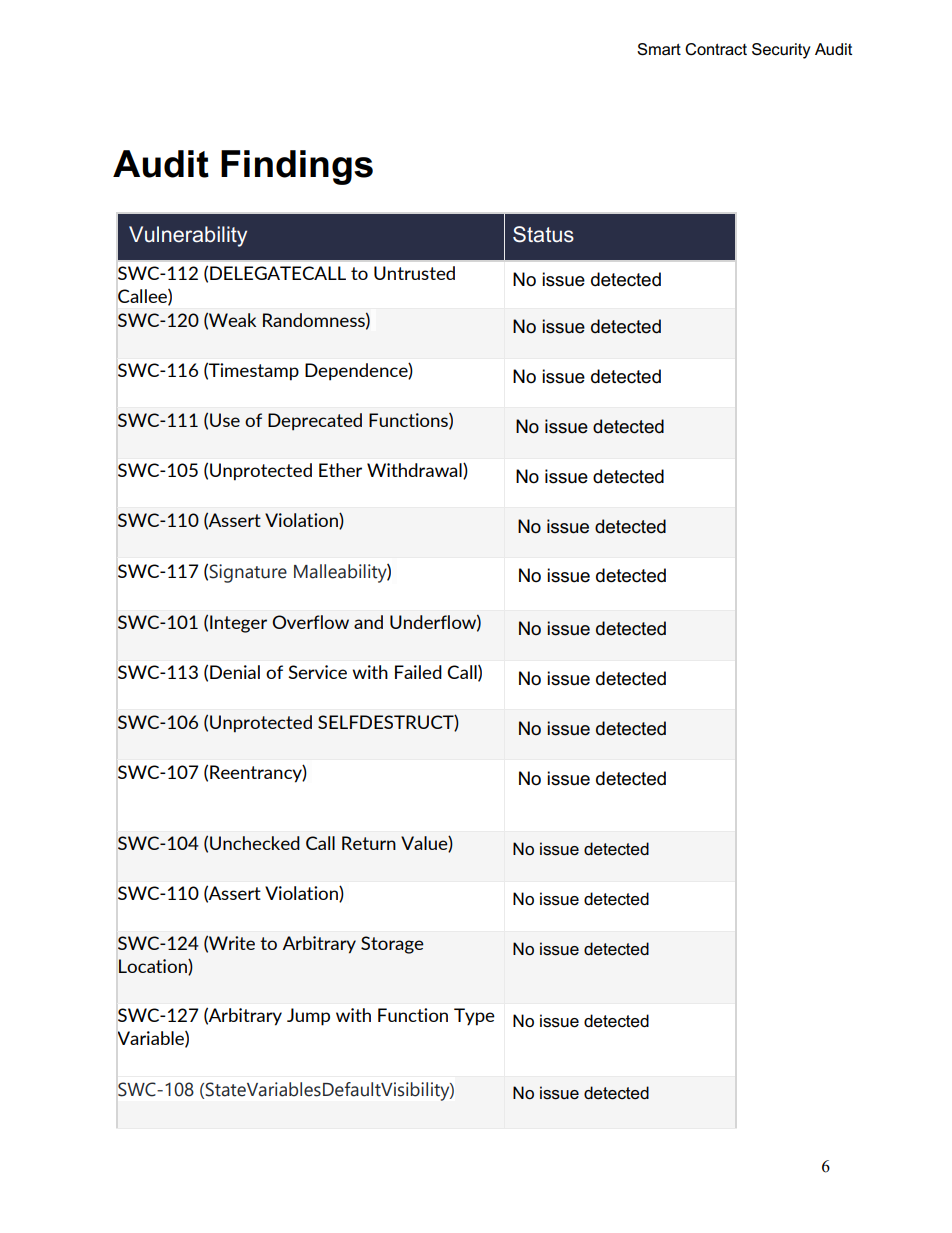 The height and width of the document is (1233, 952). What do you see at coordinates (154, 967) in the document?
I see `Location` at bounding box center [154, 967].
